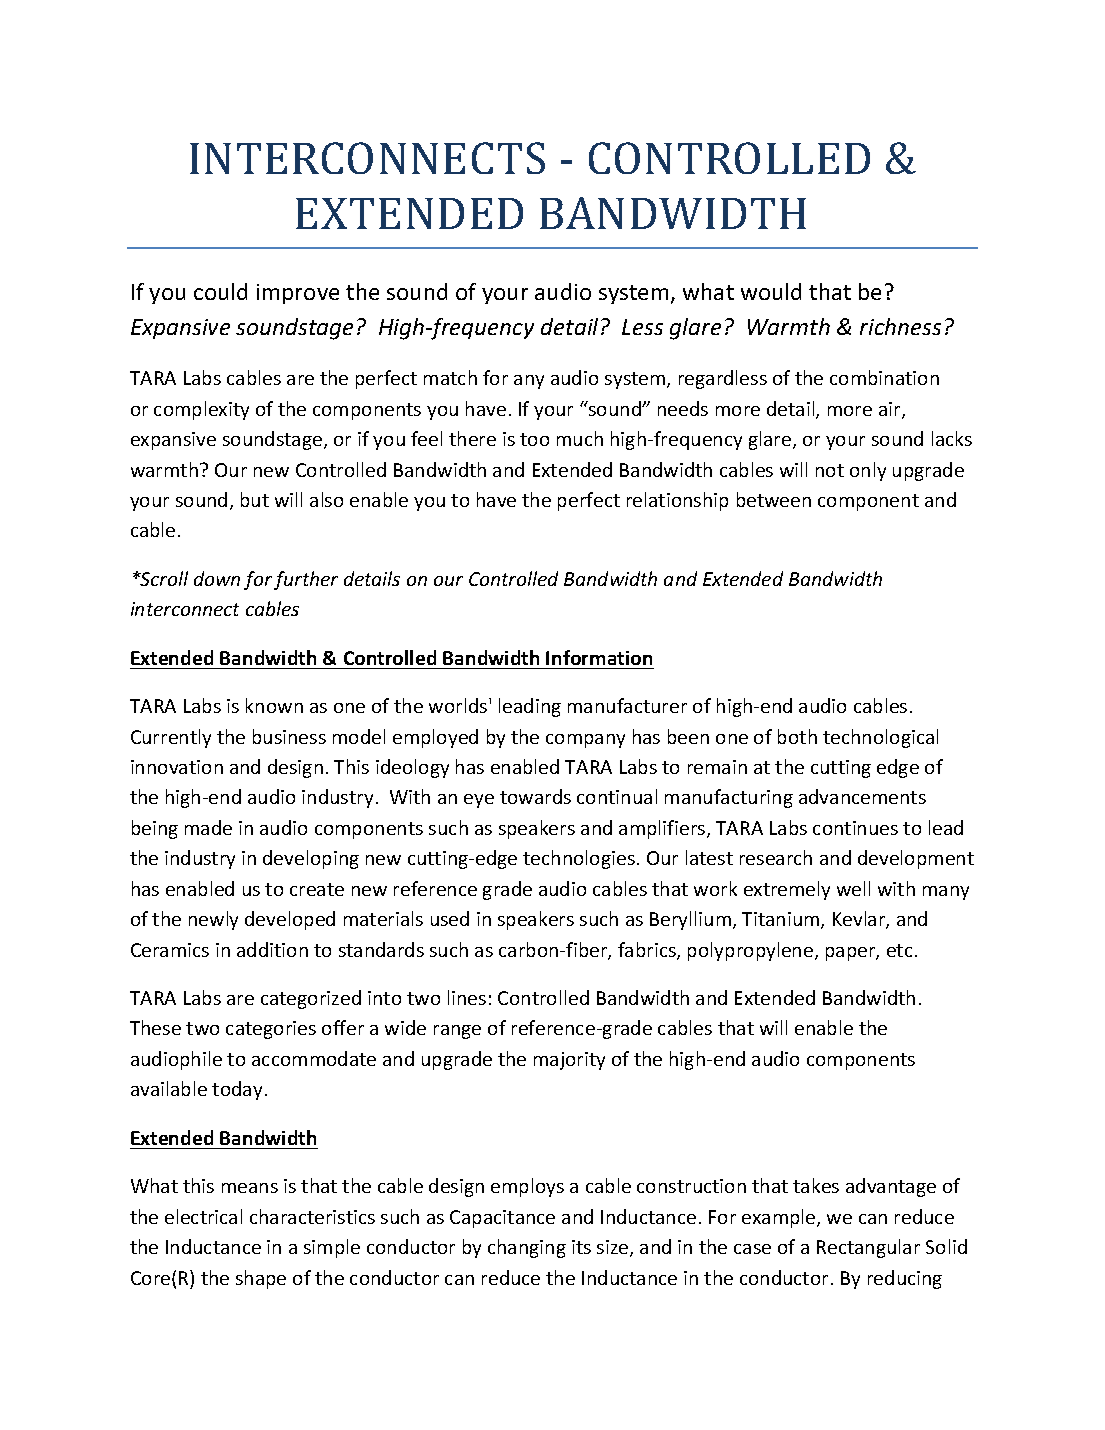 The height and width of the screenshot is (1430, 1105). I want to click on richness, so click(900, 326).
